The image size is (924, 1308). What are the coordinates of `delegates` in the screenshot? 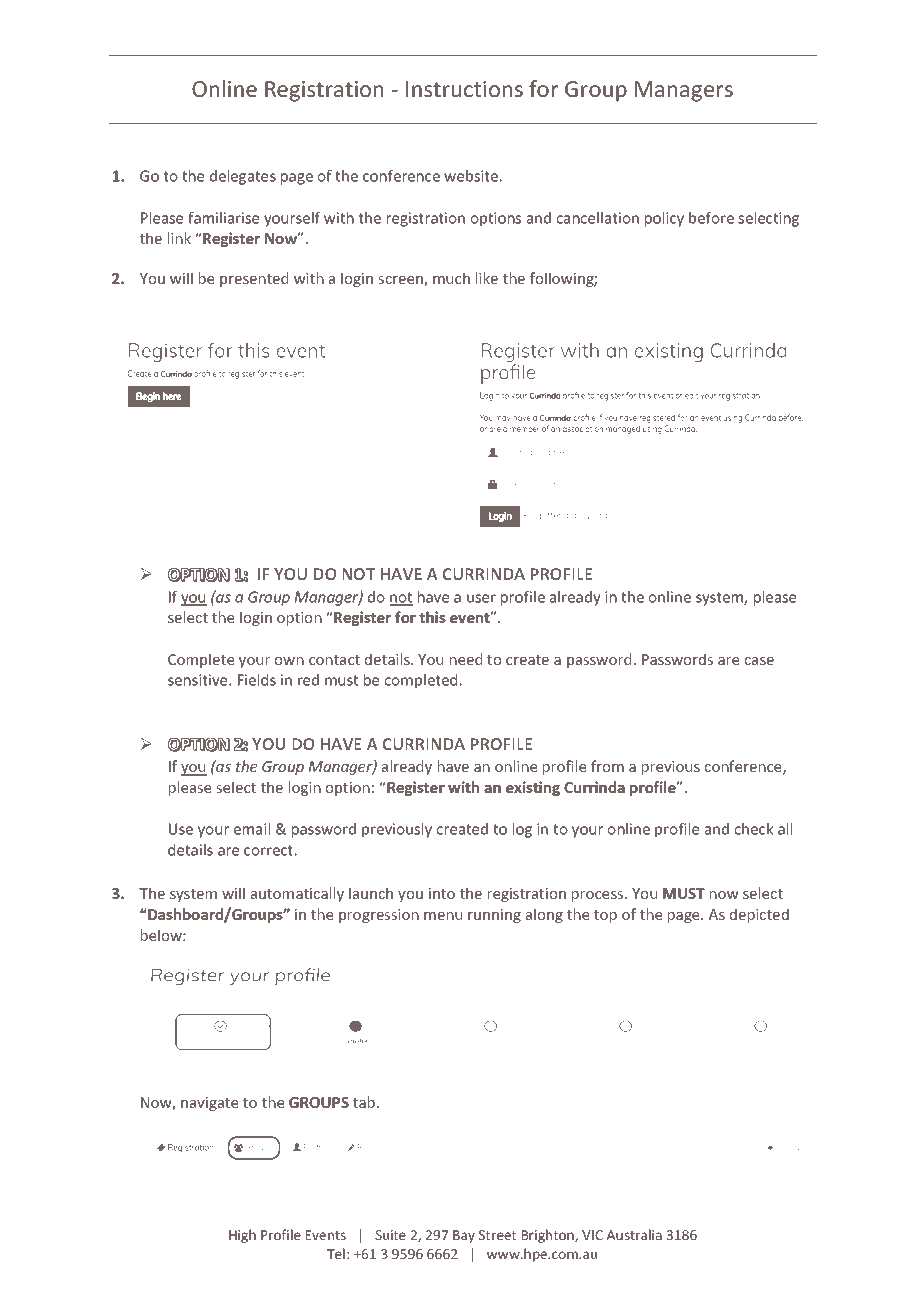 It's located at (243, 177).
